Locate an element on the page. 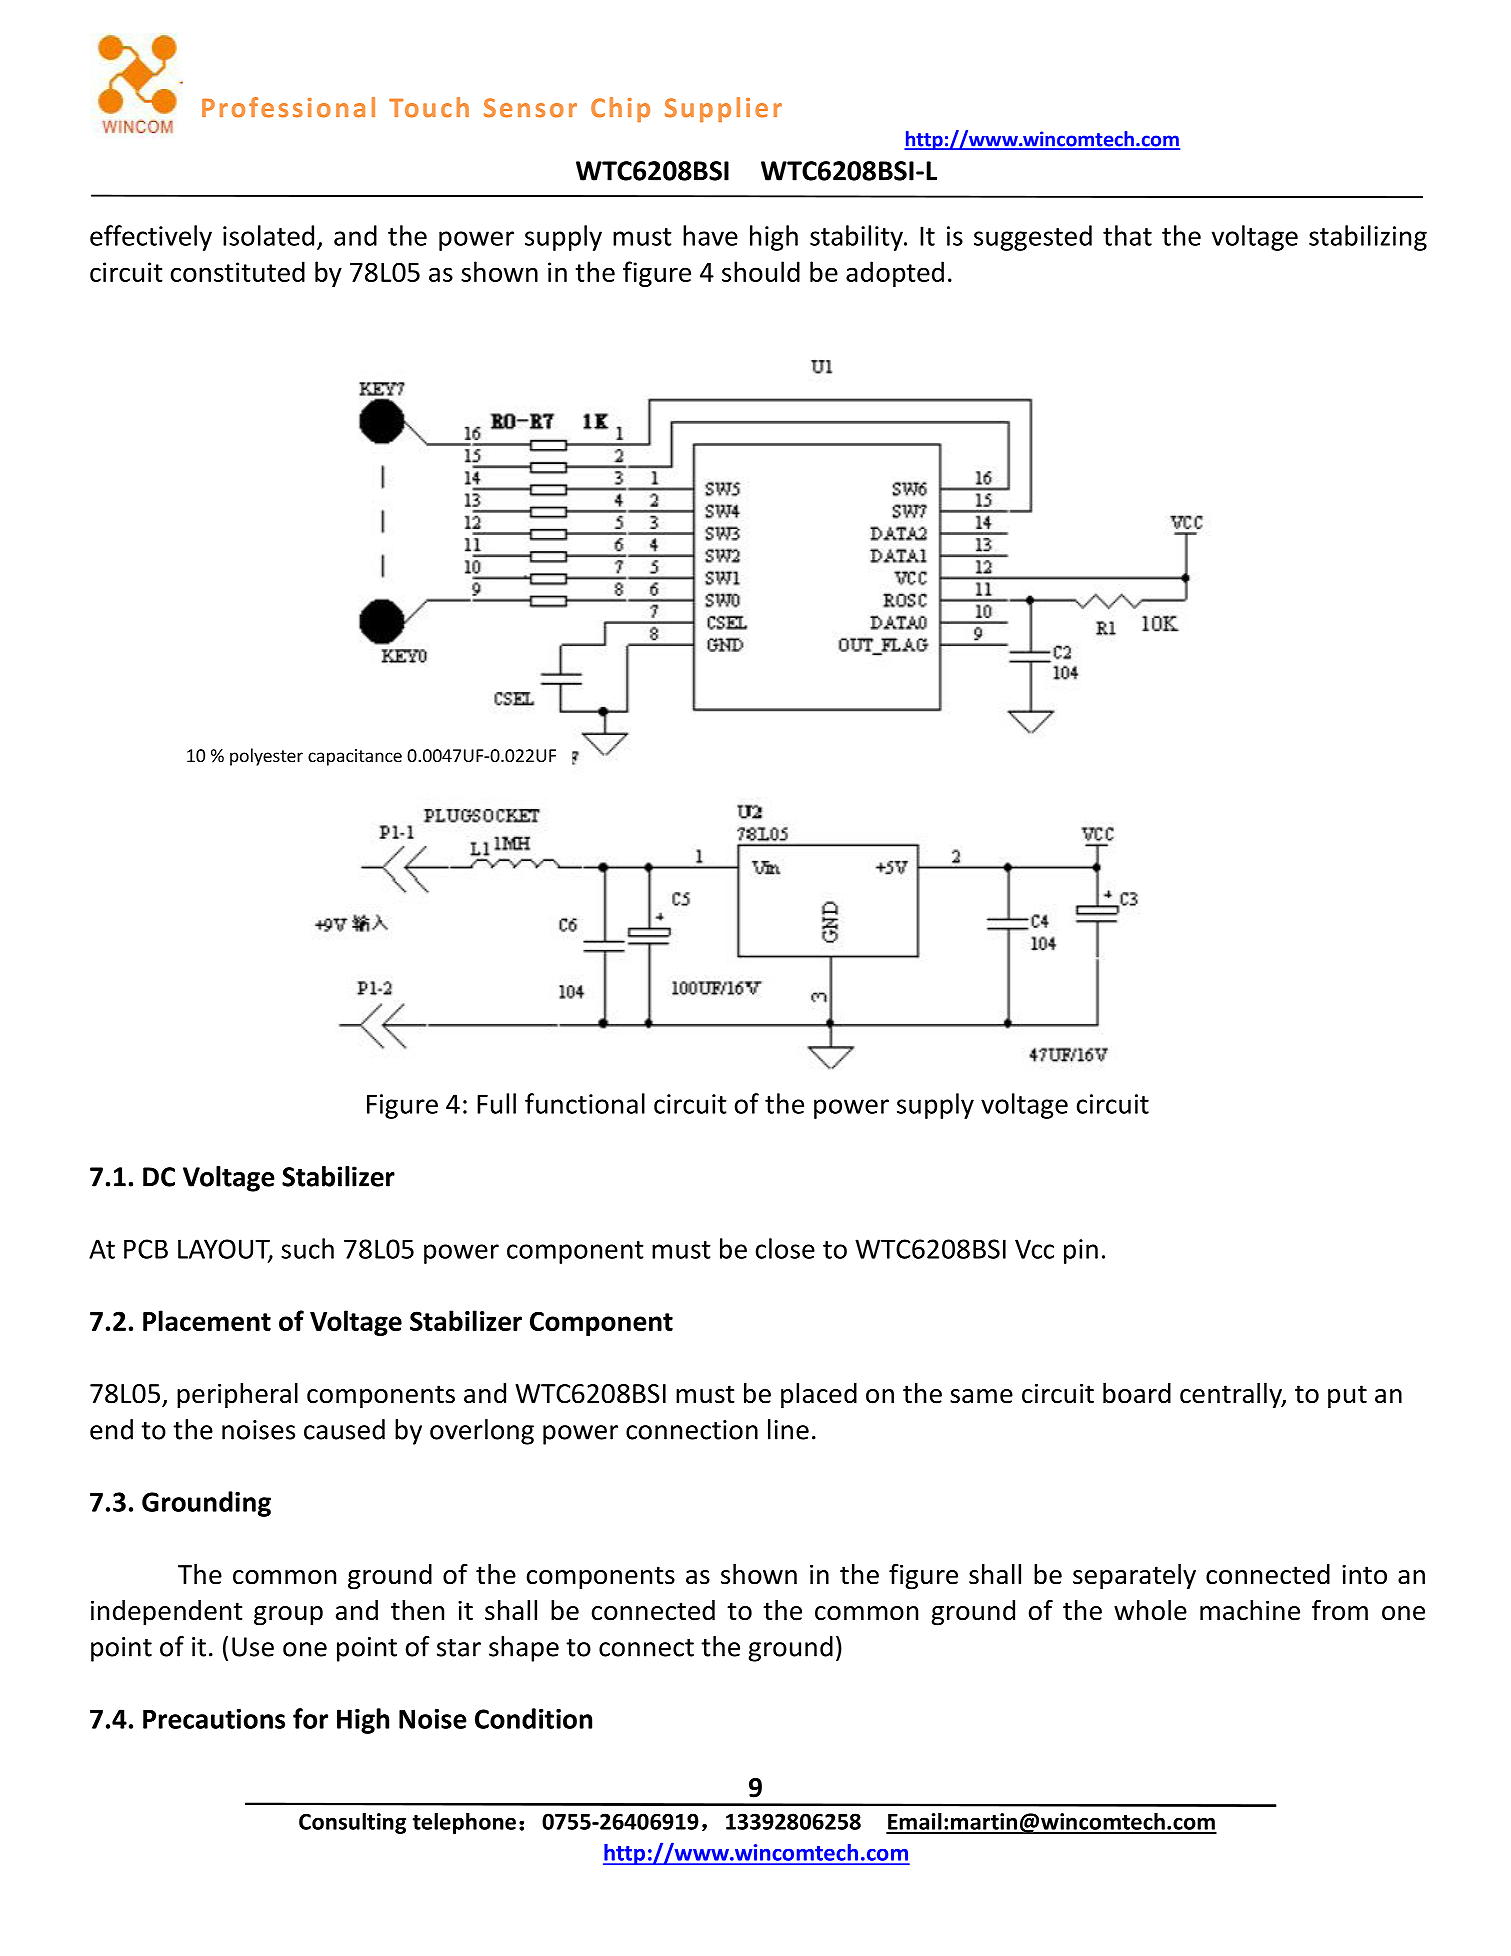  for is located at coordinates (310, 1718).
